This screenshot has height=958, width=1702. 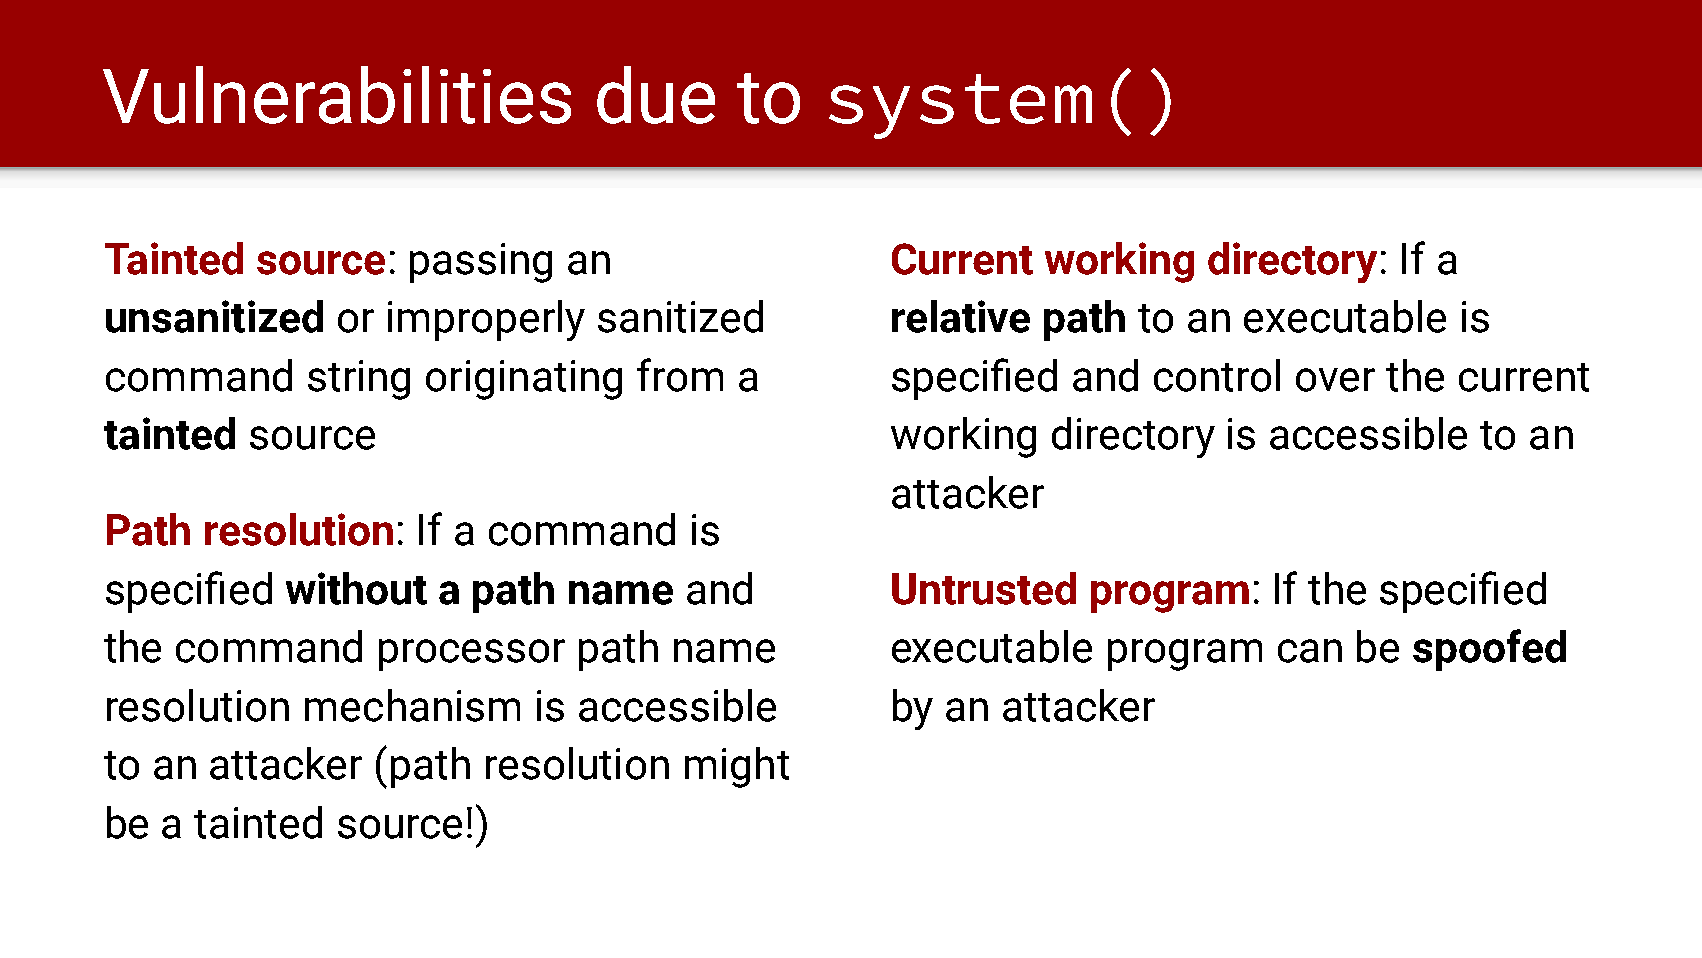 What do you see at coordinates (1310, 651) in the screenshot?
I see `can` at bounding box center [1310, 651].
